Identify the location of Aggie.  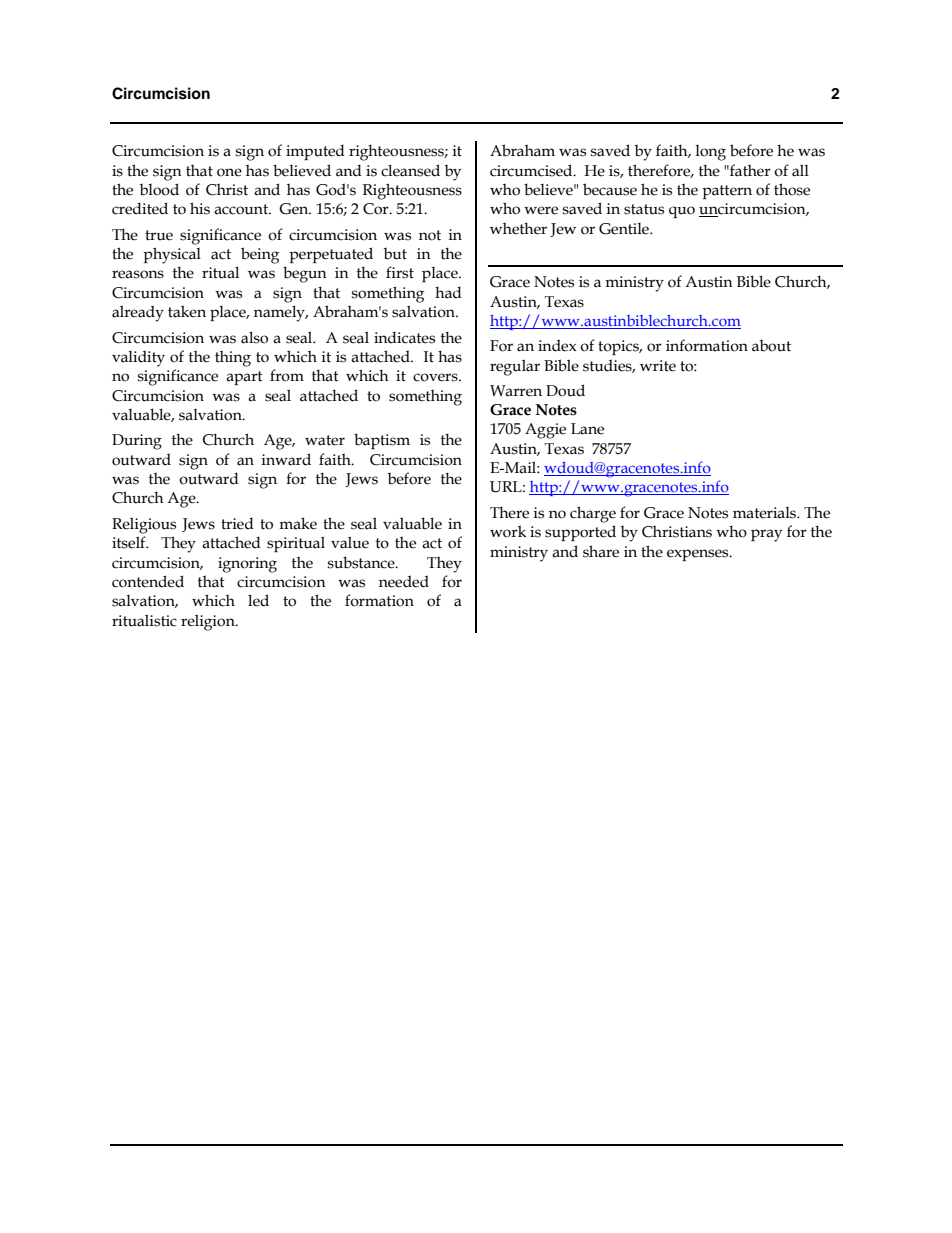
(545, 431).
